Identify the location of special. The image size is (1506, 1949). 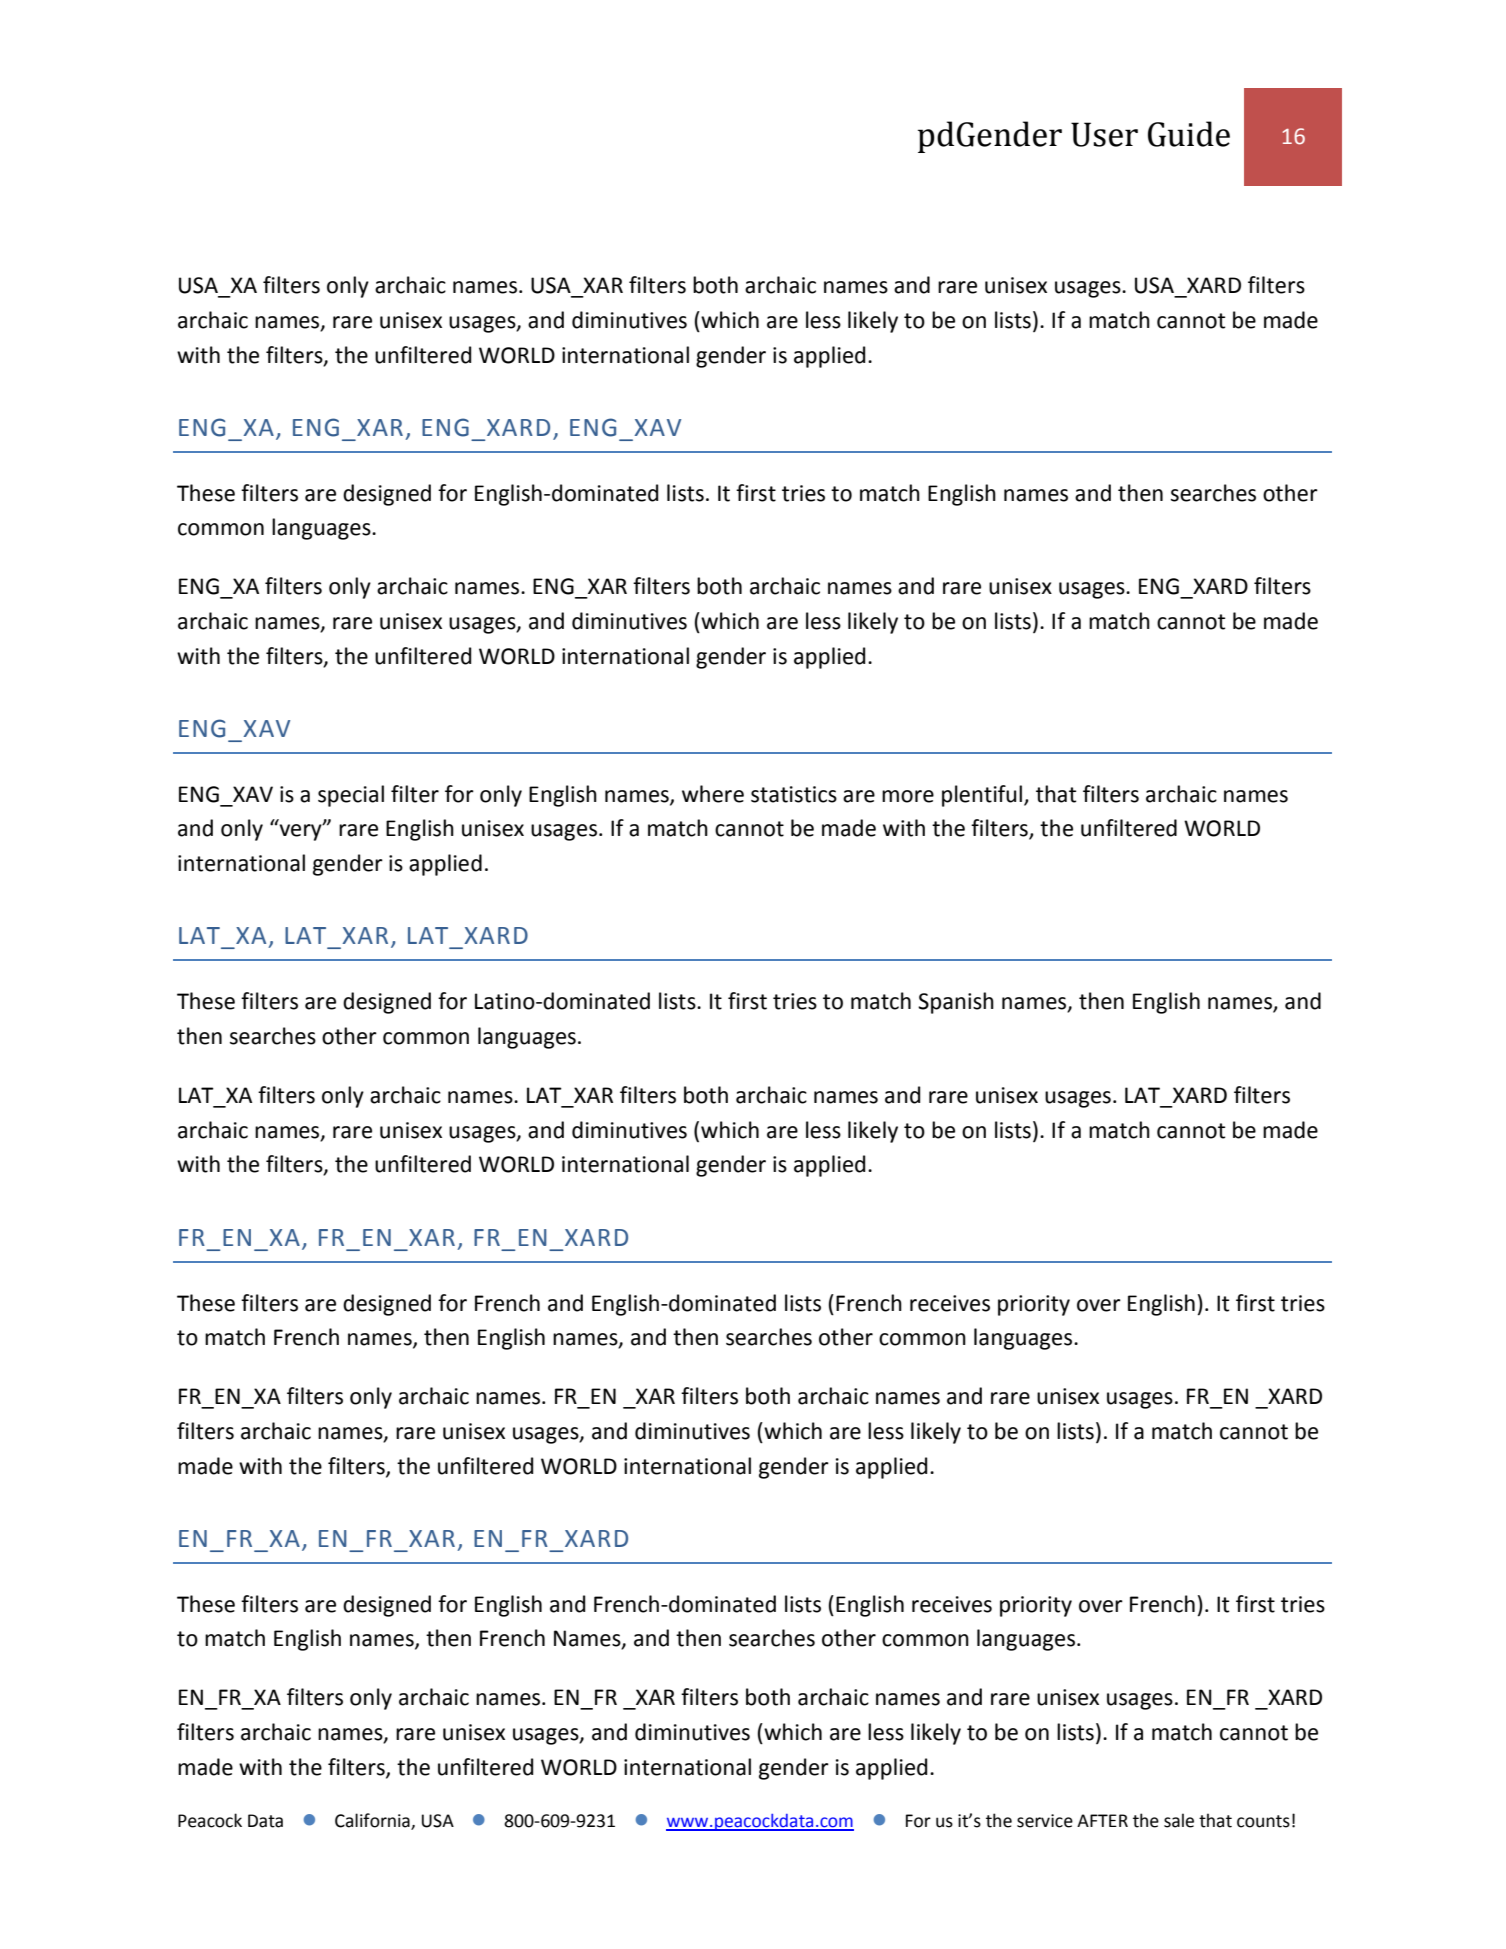
(351, 796).
